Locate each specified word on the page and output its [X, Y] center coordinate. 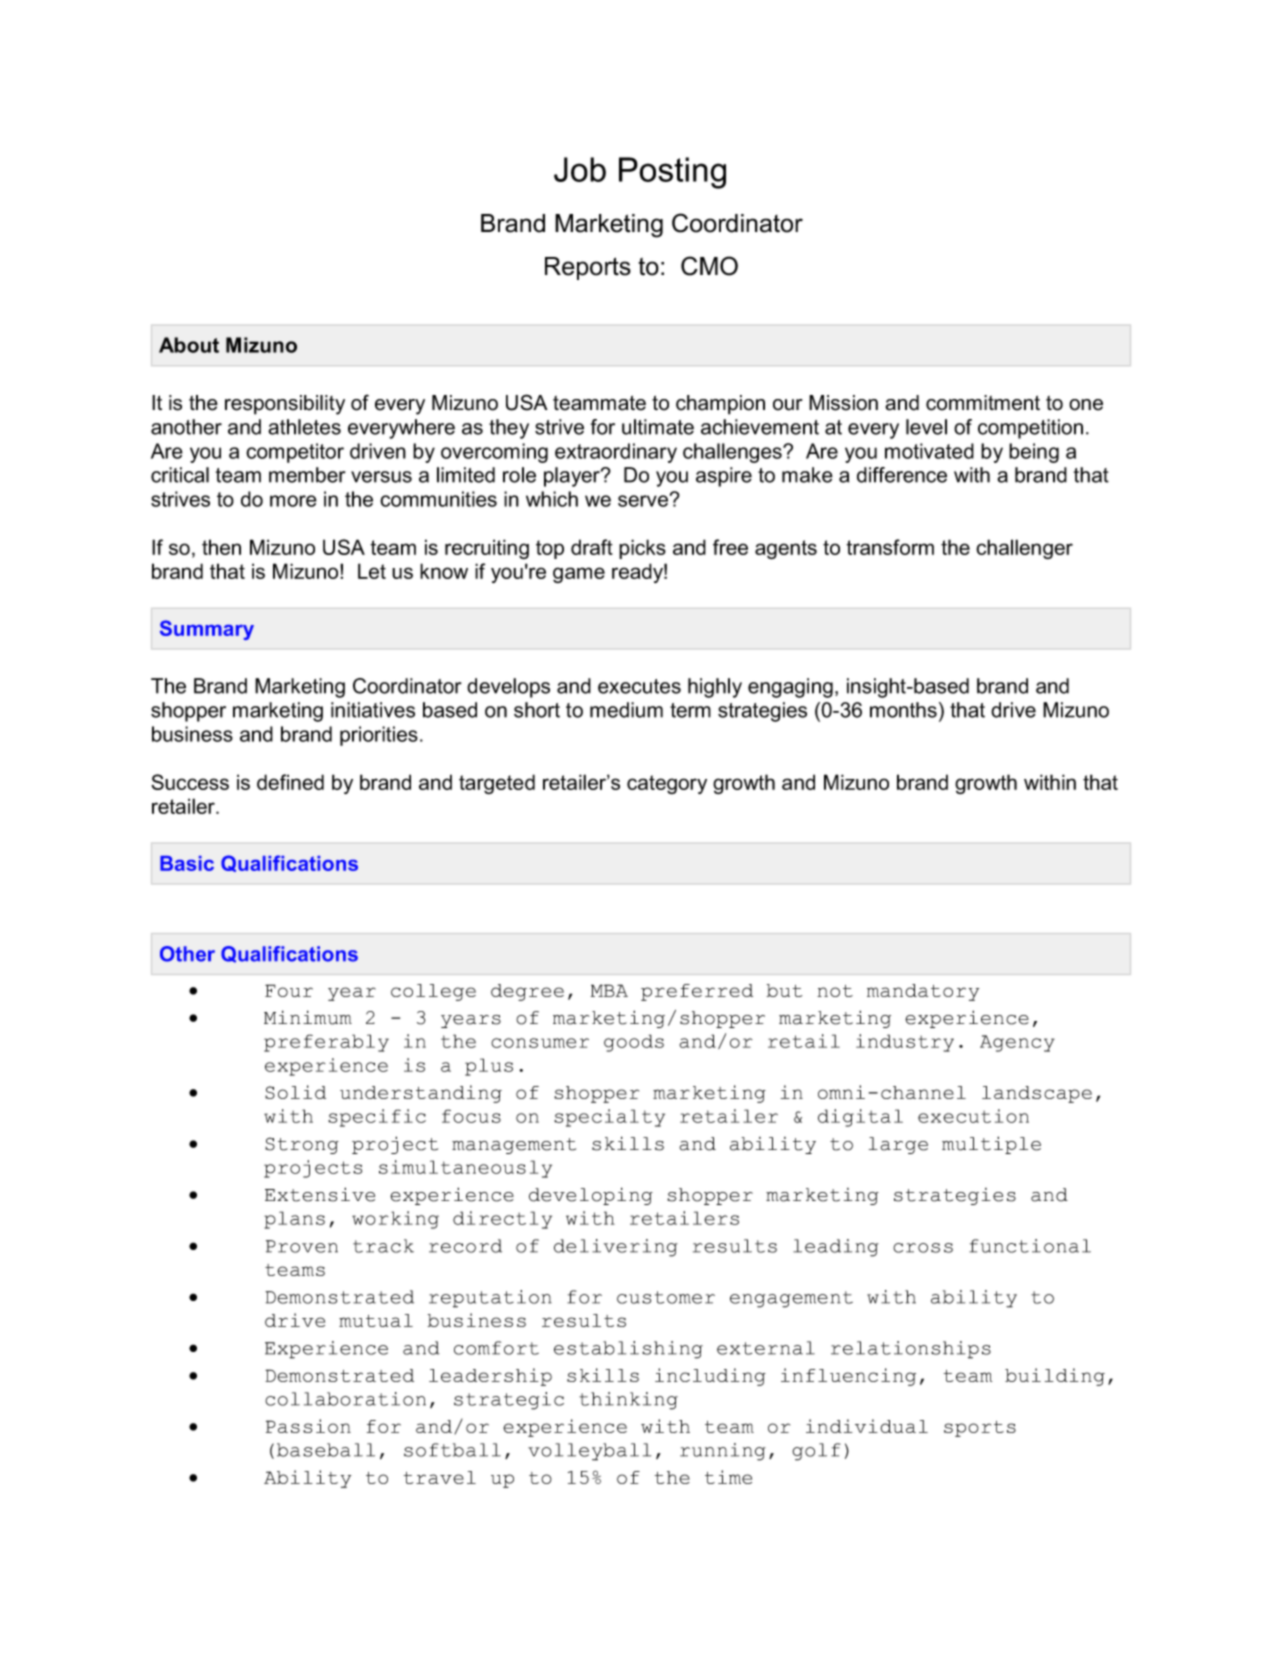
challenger [1024, 549]
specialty [609, 1118]
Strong [302, 1145]
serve [643, 501]
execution [973, 1116]
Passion [308, 1426]
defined [290, 782]
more [293, 501]
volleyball [589, 1452]
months [903, 710]
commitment [983, 403]
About [189, 345]
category [667, 784]
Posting [672, 173]
